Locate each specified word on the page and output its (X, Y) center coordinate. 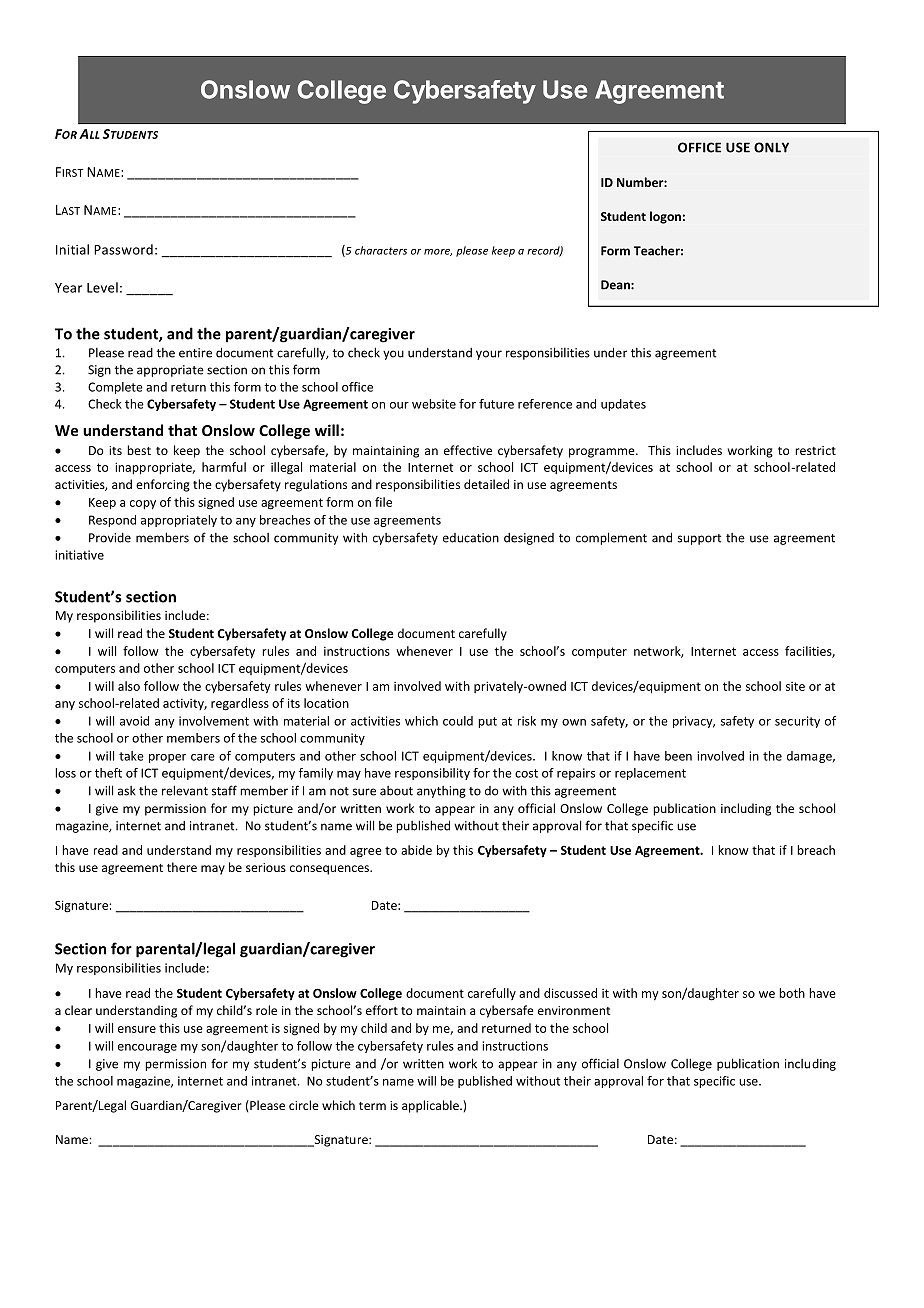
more (438, 252)
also (129, 686)
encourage (147, 1048)
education (471, 538)
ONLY (771, 147)
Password (123, 249)
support (699, 539)
